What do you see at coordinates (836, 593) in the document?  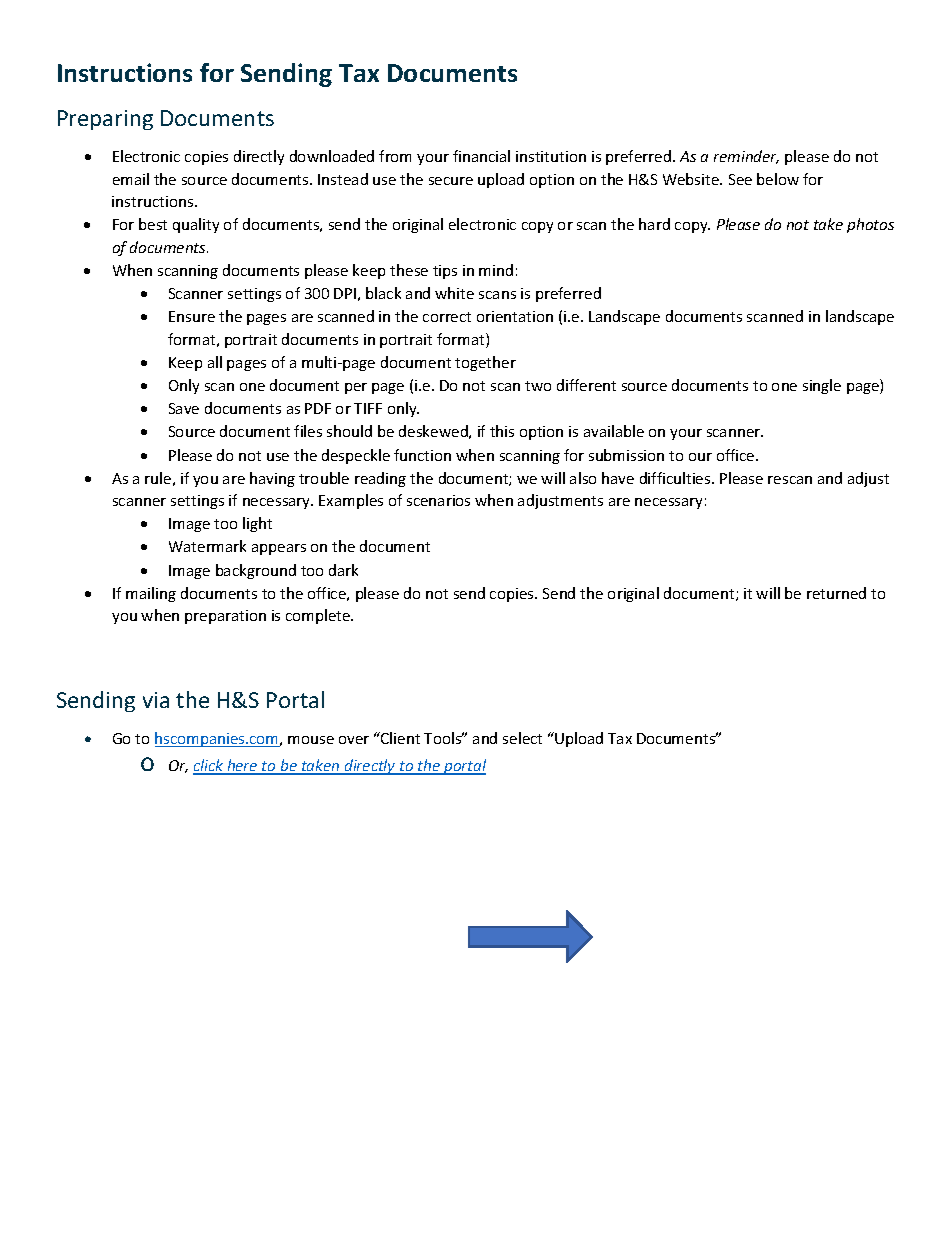 I see `returned` at bounding box center [836, 593].
